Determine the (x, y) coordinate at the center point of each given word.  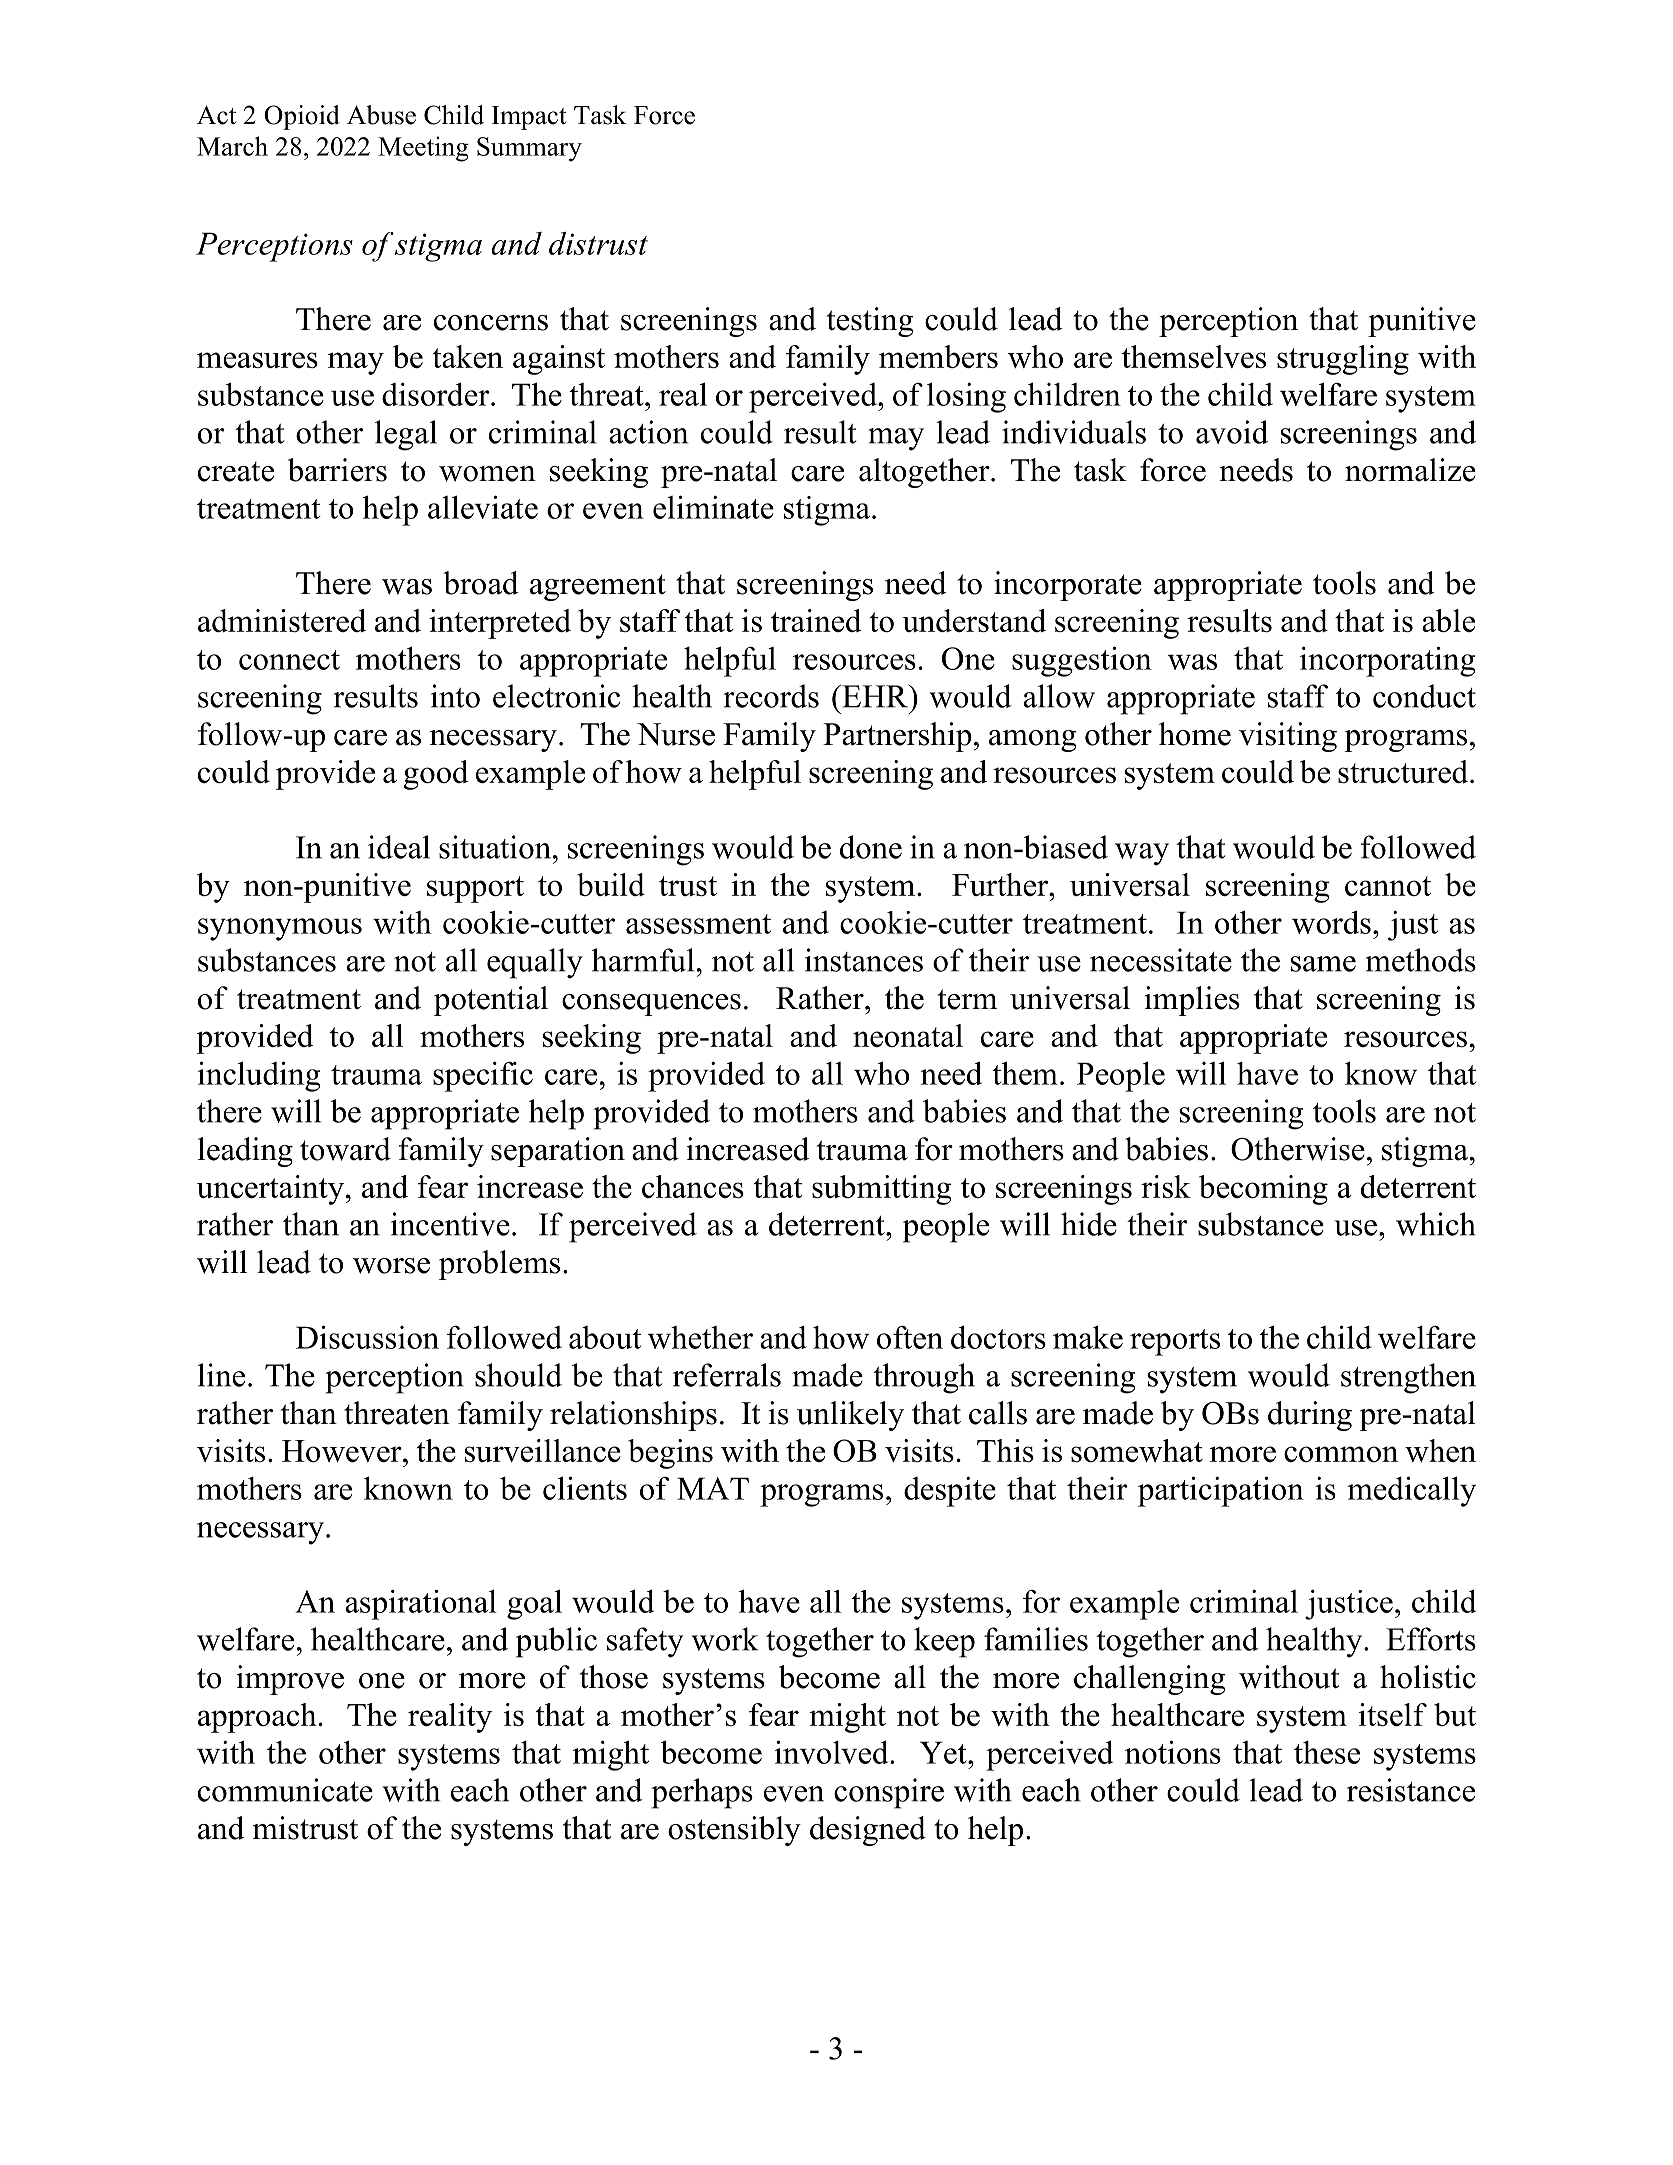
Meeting (423, 149)
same (1323, 964)
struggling (1343, 360)
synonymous (280, 929)
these (1327, 1752)
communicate (285, 1790)
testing (870, 322)
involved (833, 1752)
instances (864, 960)
